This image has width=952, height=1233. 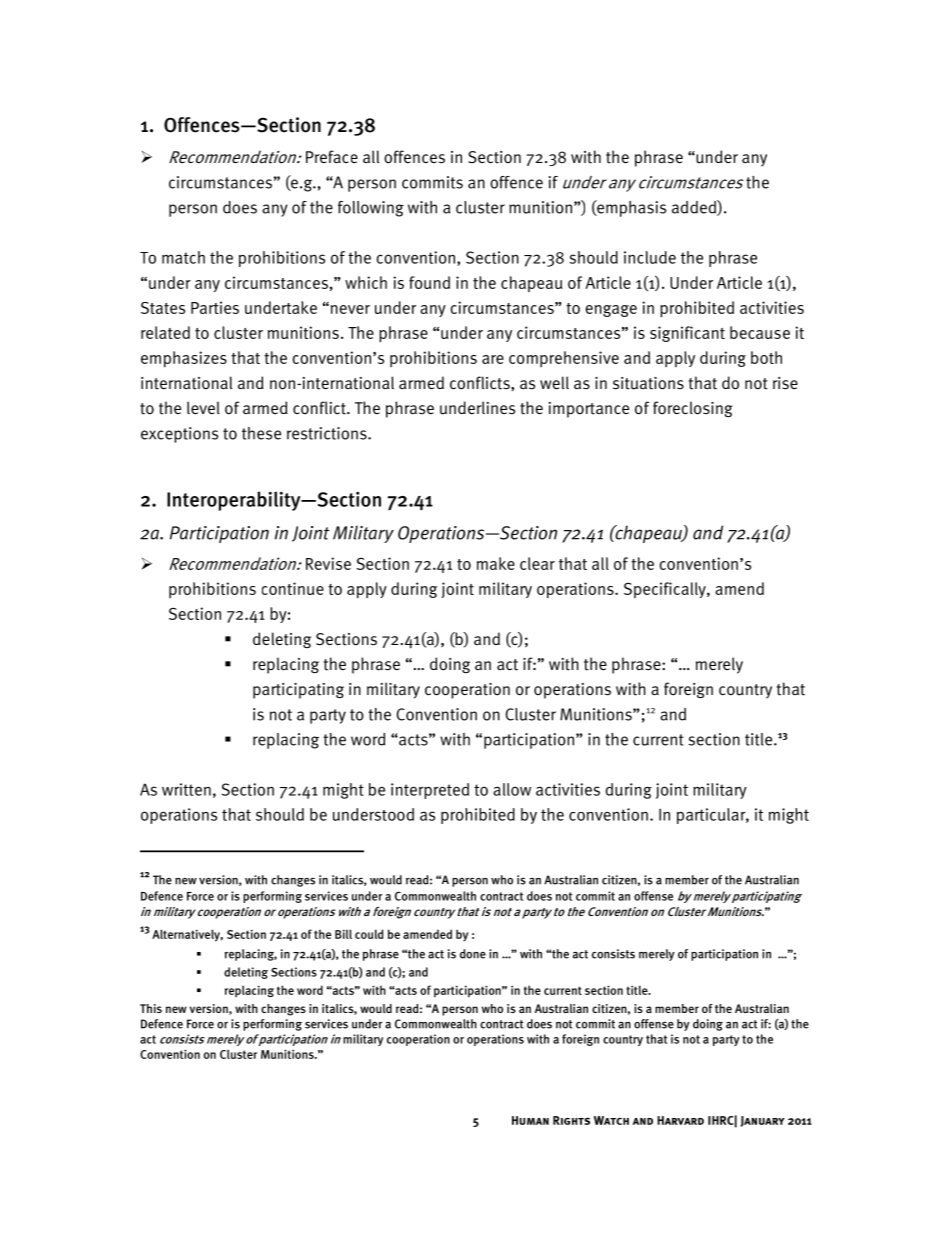 What do you see at coordinates (371, 209) in the image?
I see `following` at bounding box center [371, 209].
